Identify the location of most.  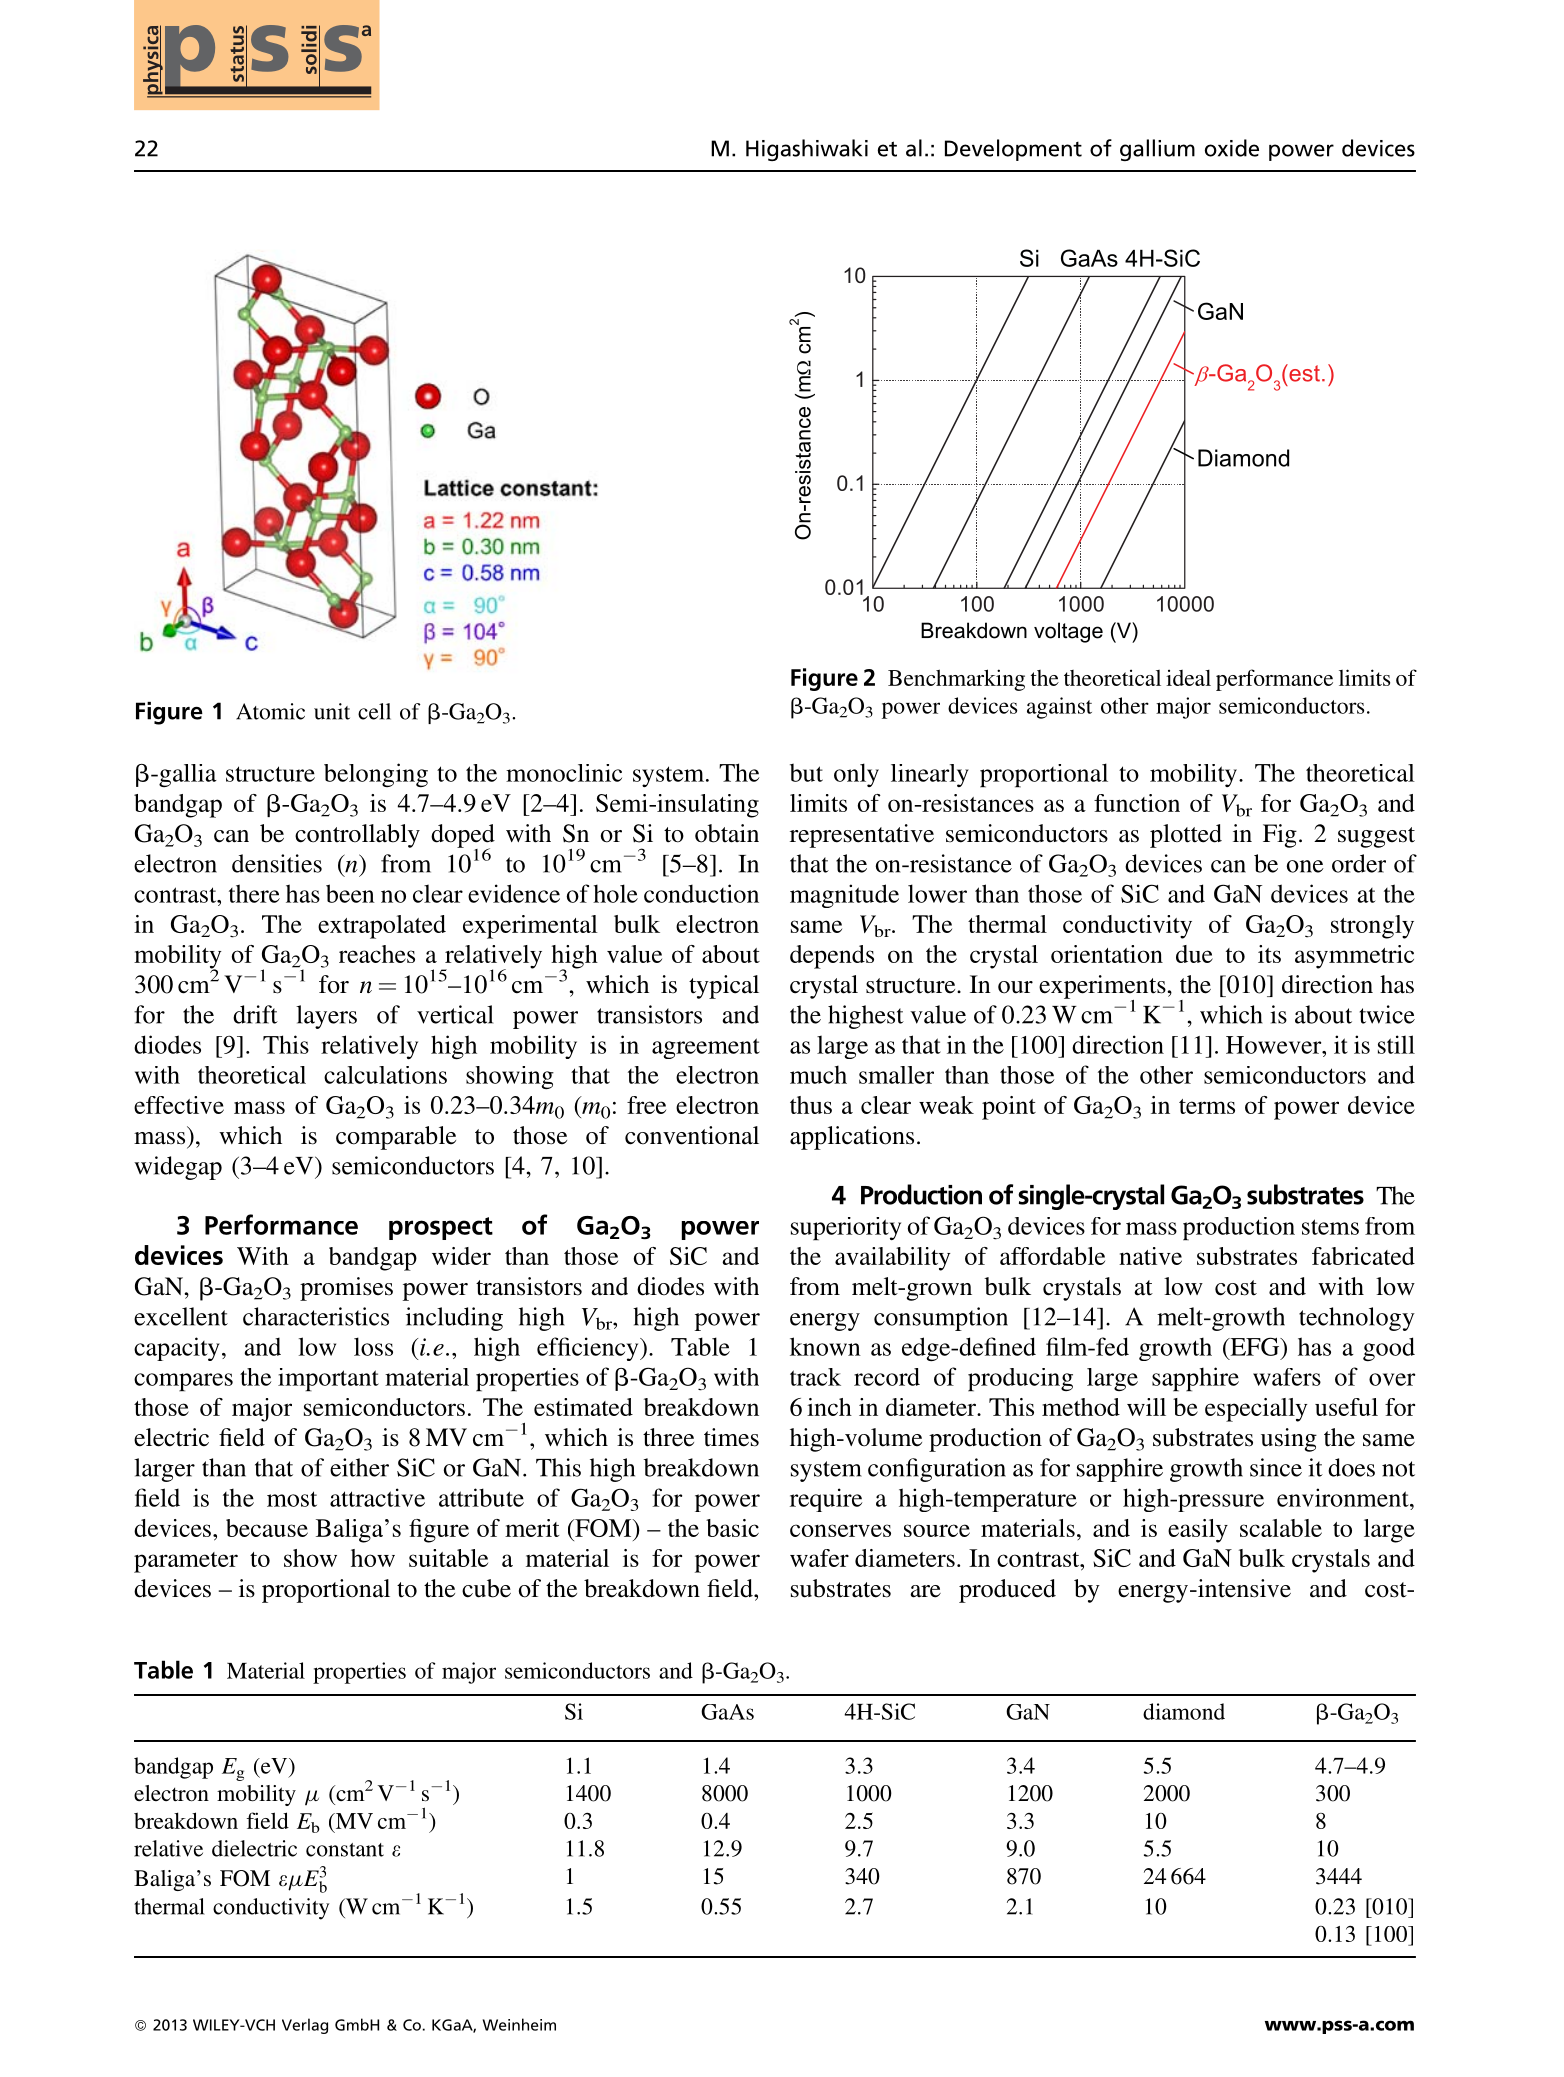
(292, 1499).
